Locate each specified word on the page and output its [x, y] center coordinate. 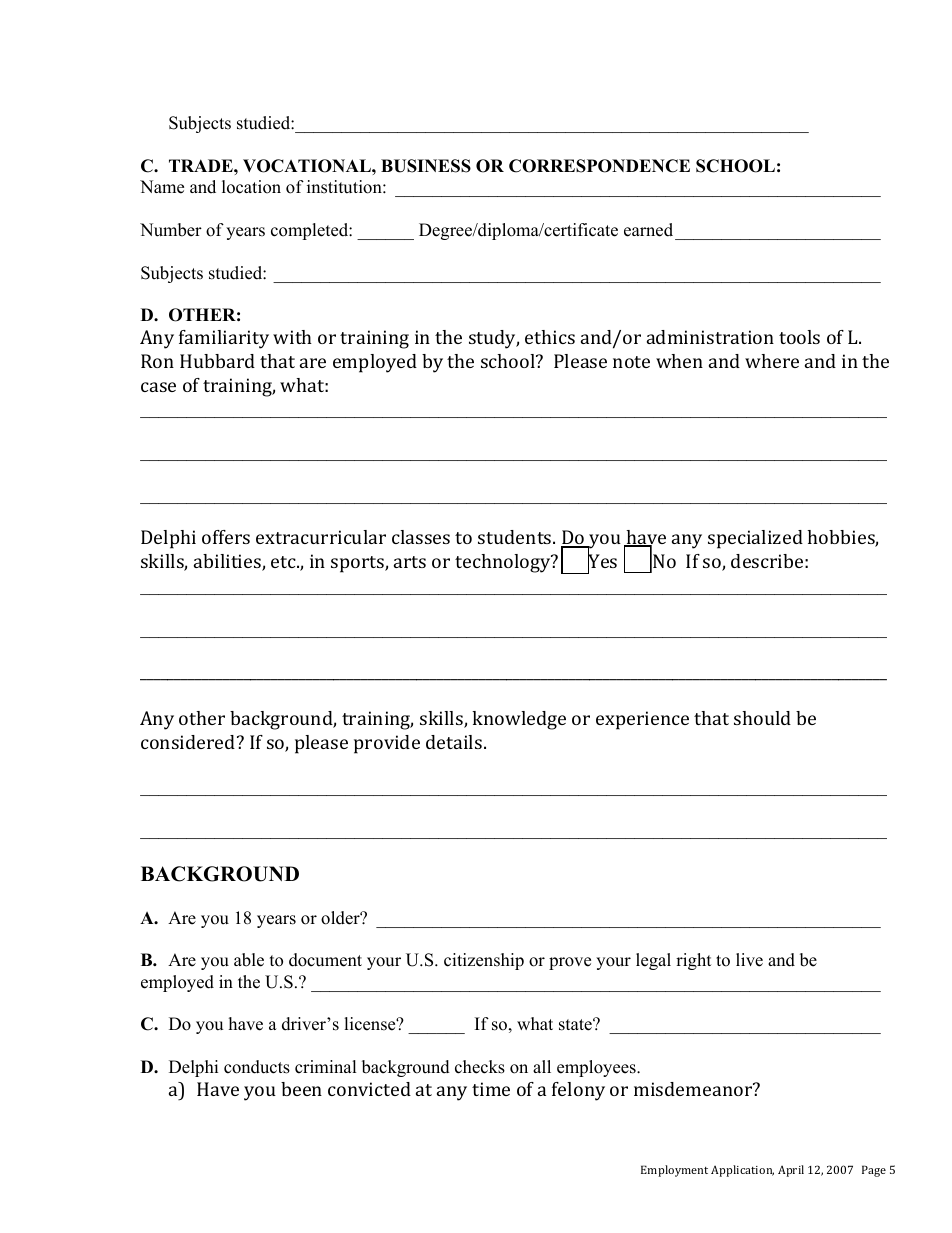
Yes [602, 561]
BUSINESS [426, 166]
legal [653, 961]
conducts [257, 1067]
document [325, 960]
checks [480, 1067]
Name [162, 187]
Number [171, 230]
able [249, 960]
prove [570, 963]
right [694, 961]
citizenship [484, 961]
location [251, 187]
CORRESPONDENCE [599, 166]
